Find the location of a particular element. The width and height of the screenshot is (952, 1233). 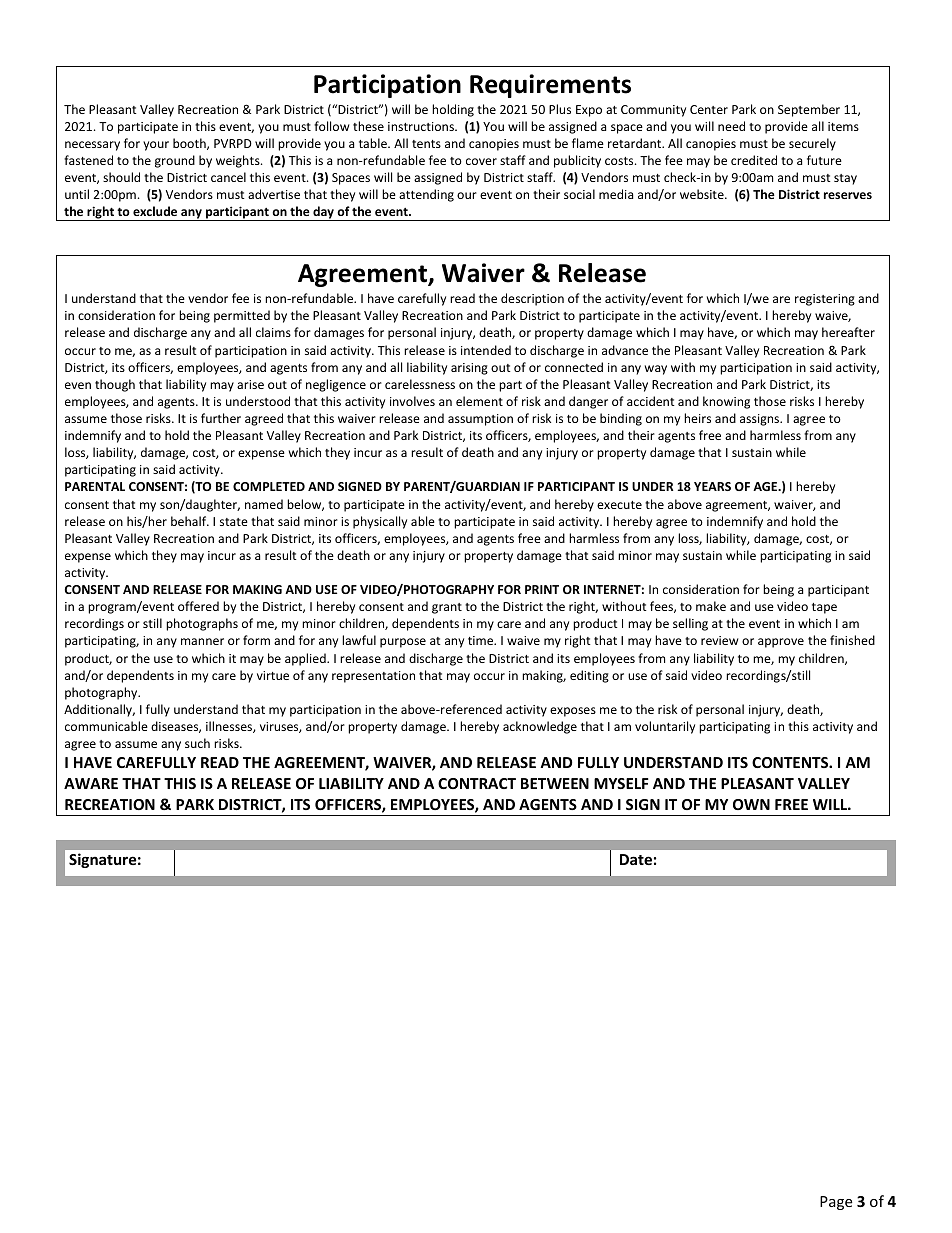

OWN is located at coordinates (751, 804).
